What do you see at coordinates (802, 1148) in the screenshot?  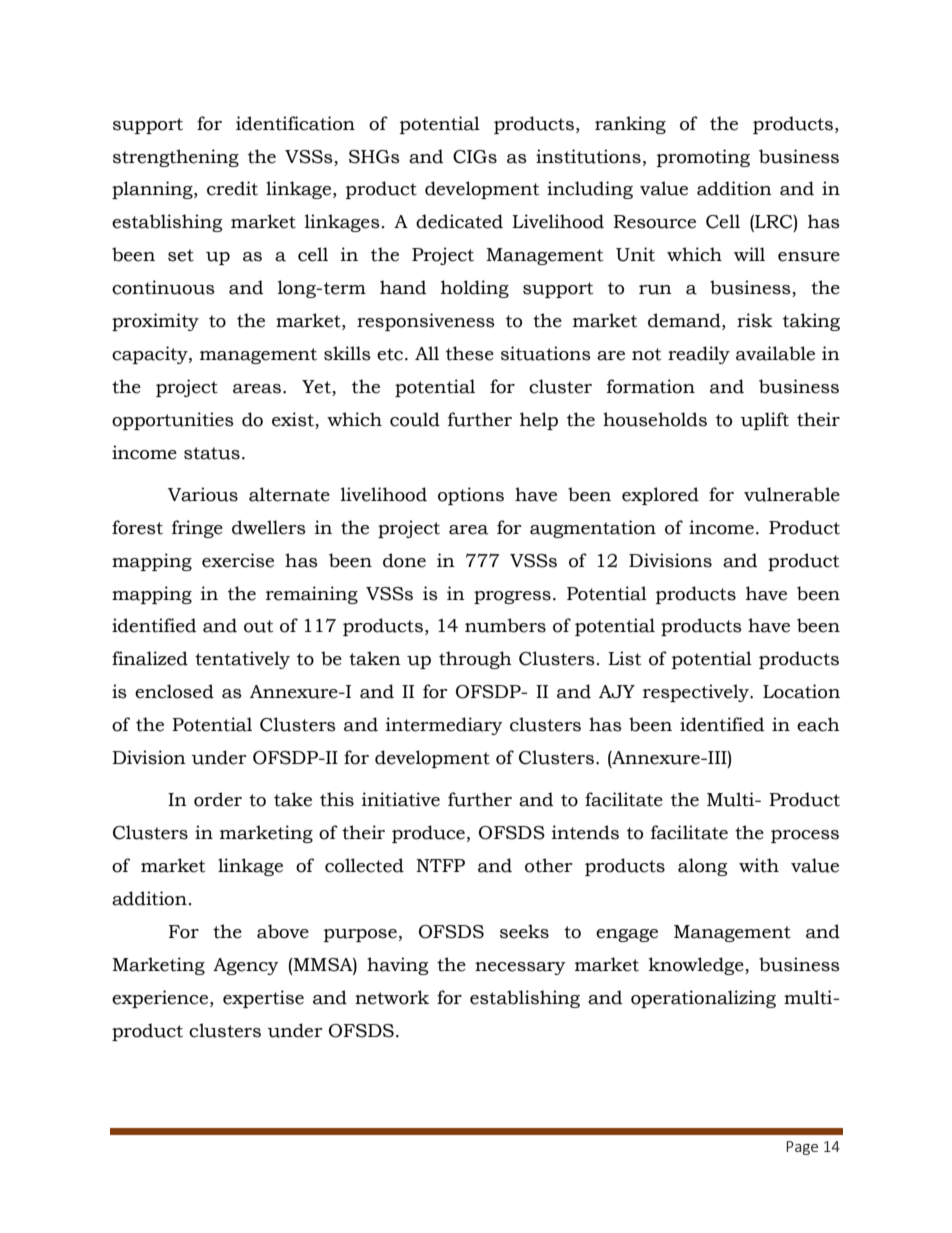 I see `Page` at bounding box center [802, 1148].
